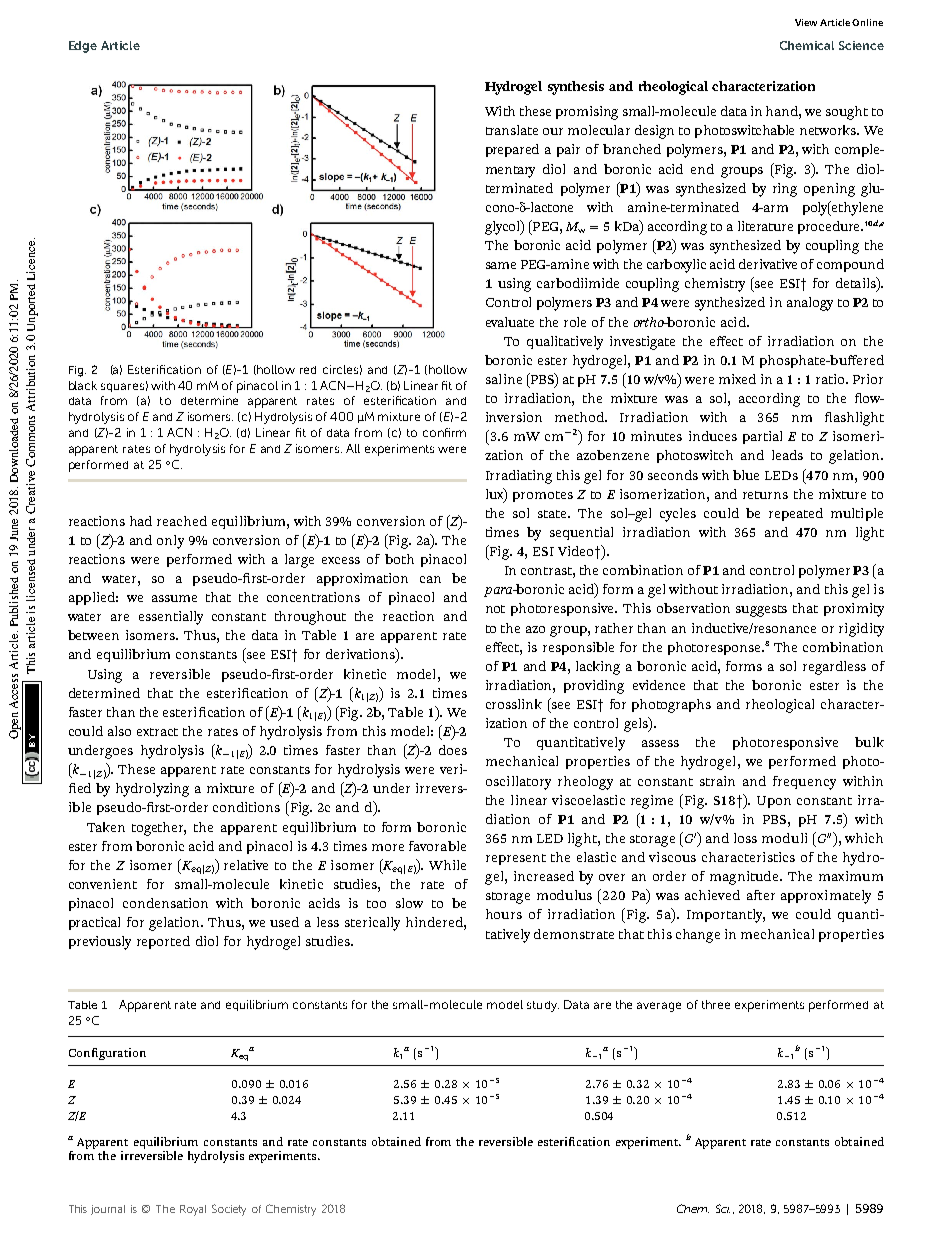  What do you see at coordinates (83, 385) in the image?
I see `black` at bounding box center [83, 385].
